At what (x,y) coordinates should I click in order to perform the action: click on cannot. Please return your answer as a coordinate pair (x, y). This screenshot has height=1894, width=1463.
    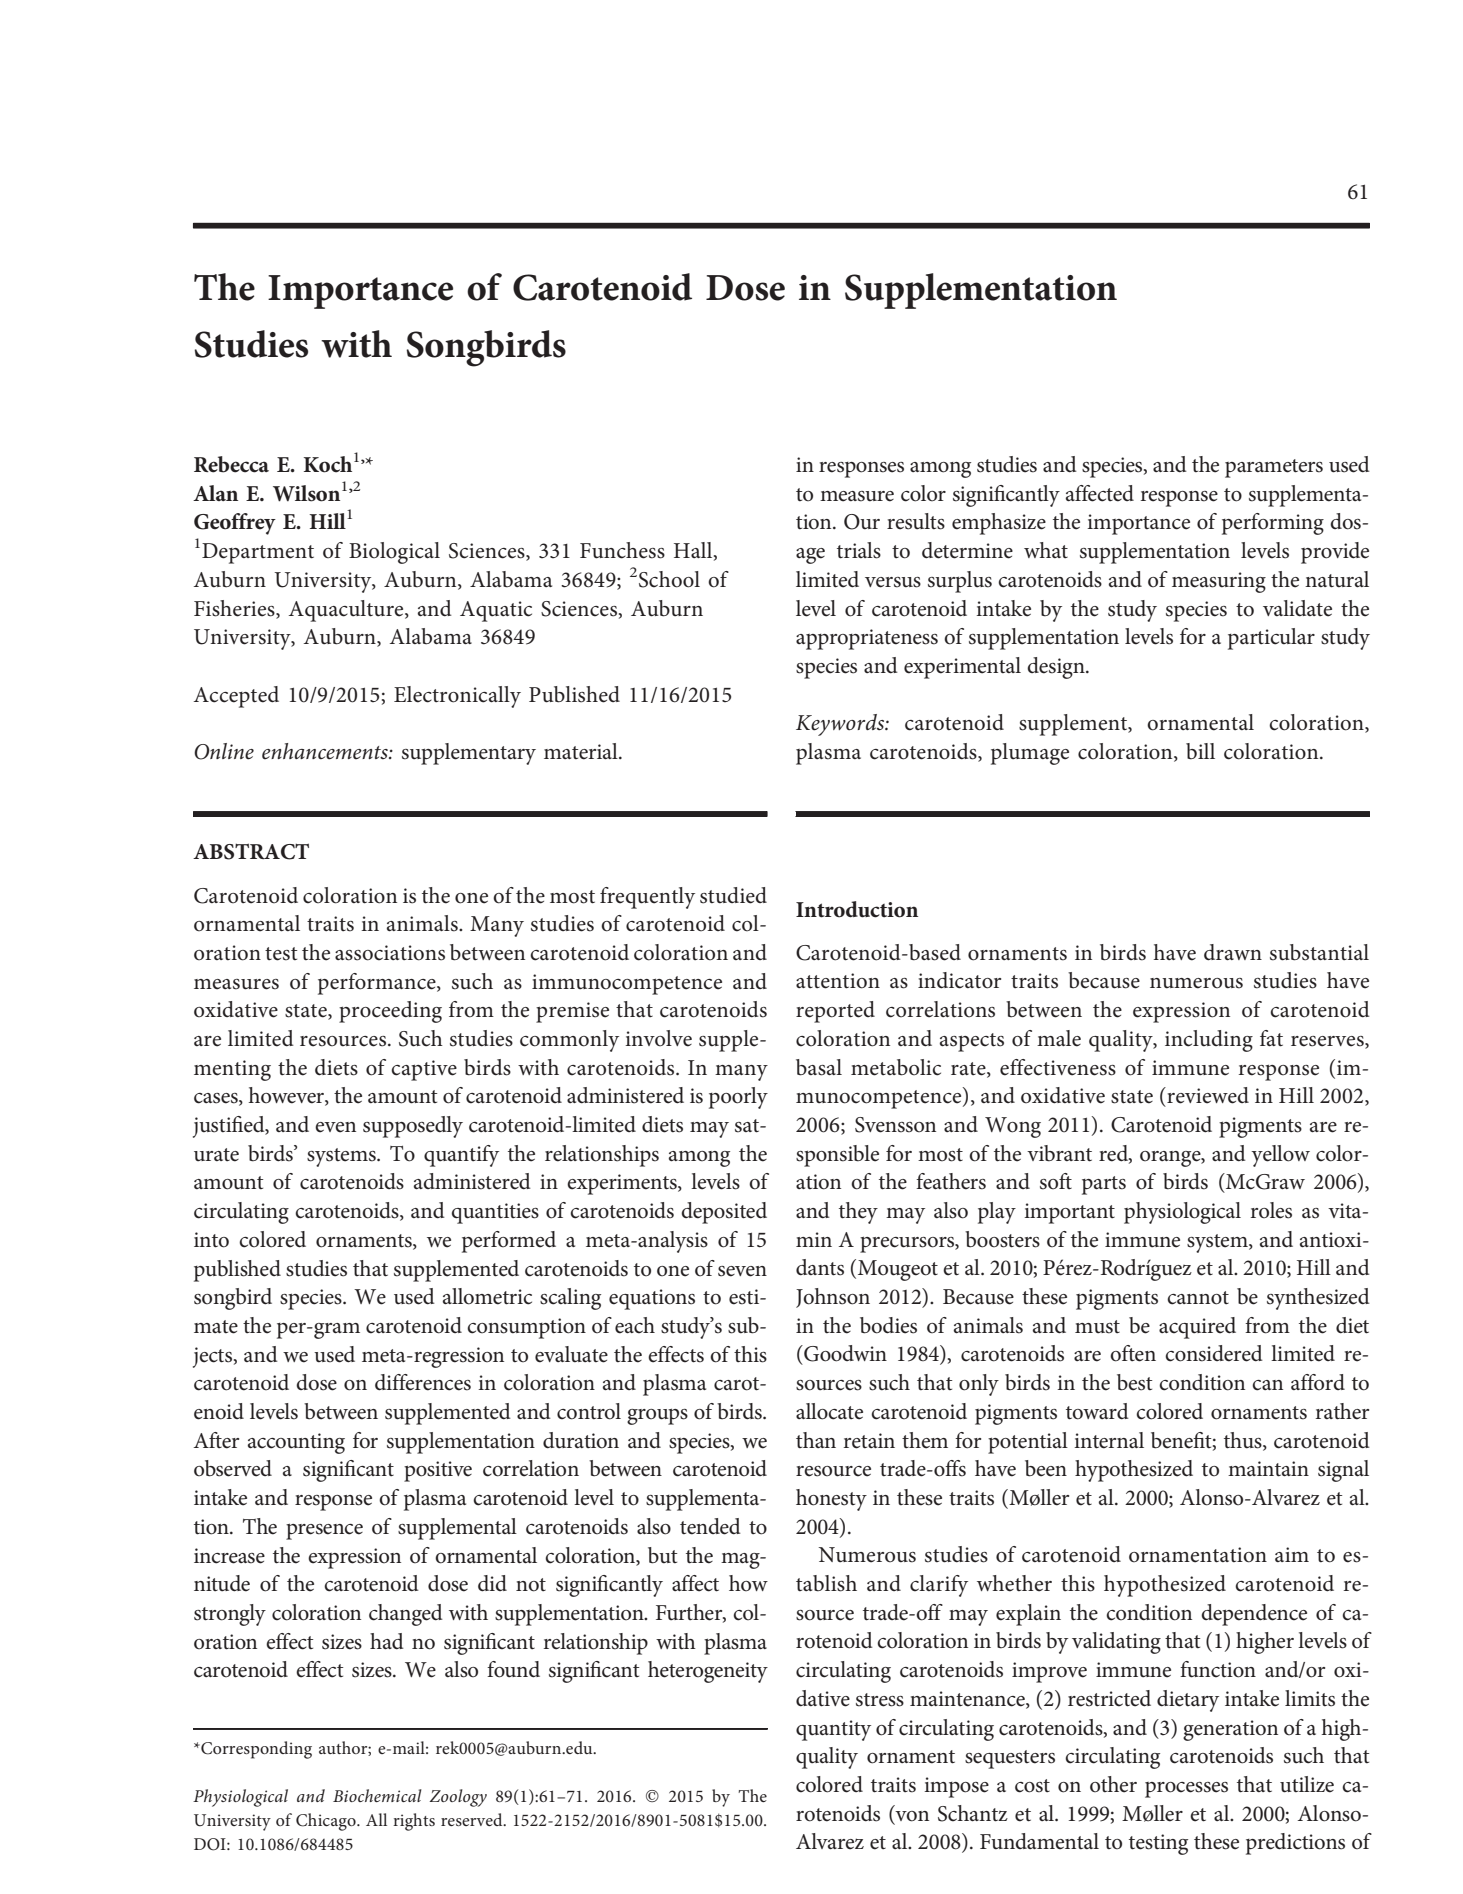
    Looking at the image, I should click on (1198, 1298).
